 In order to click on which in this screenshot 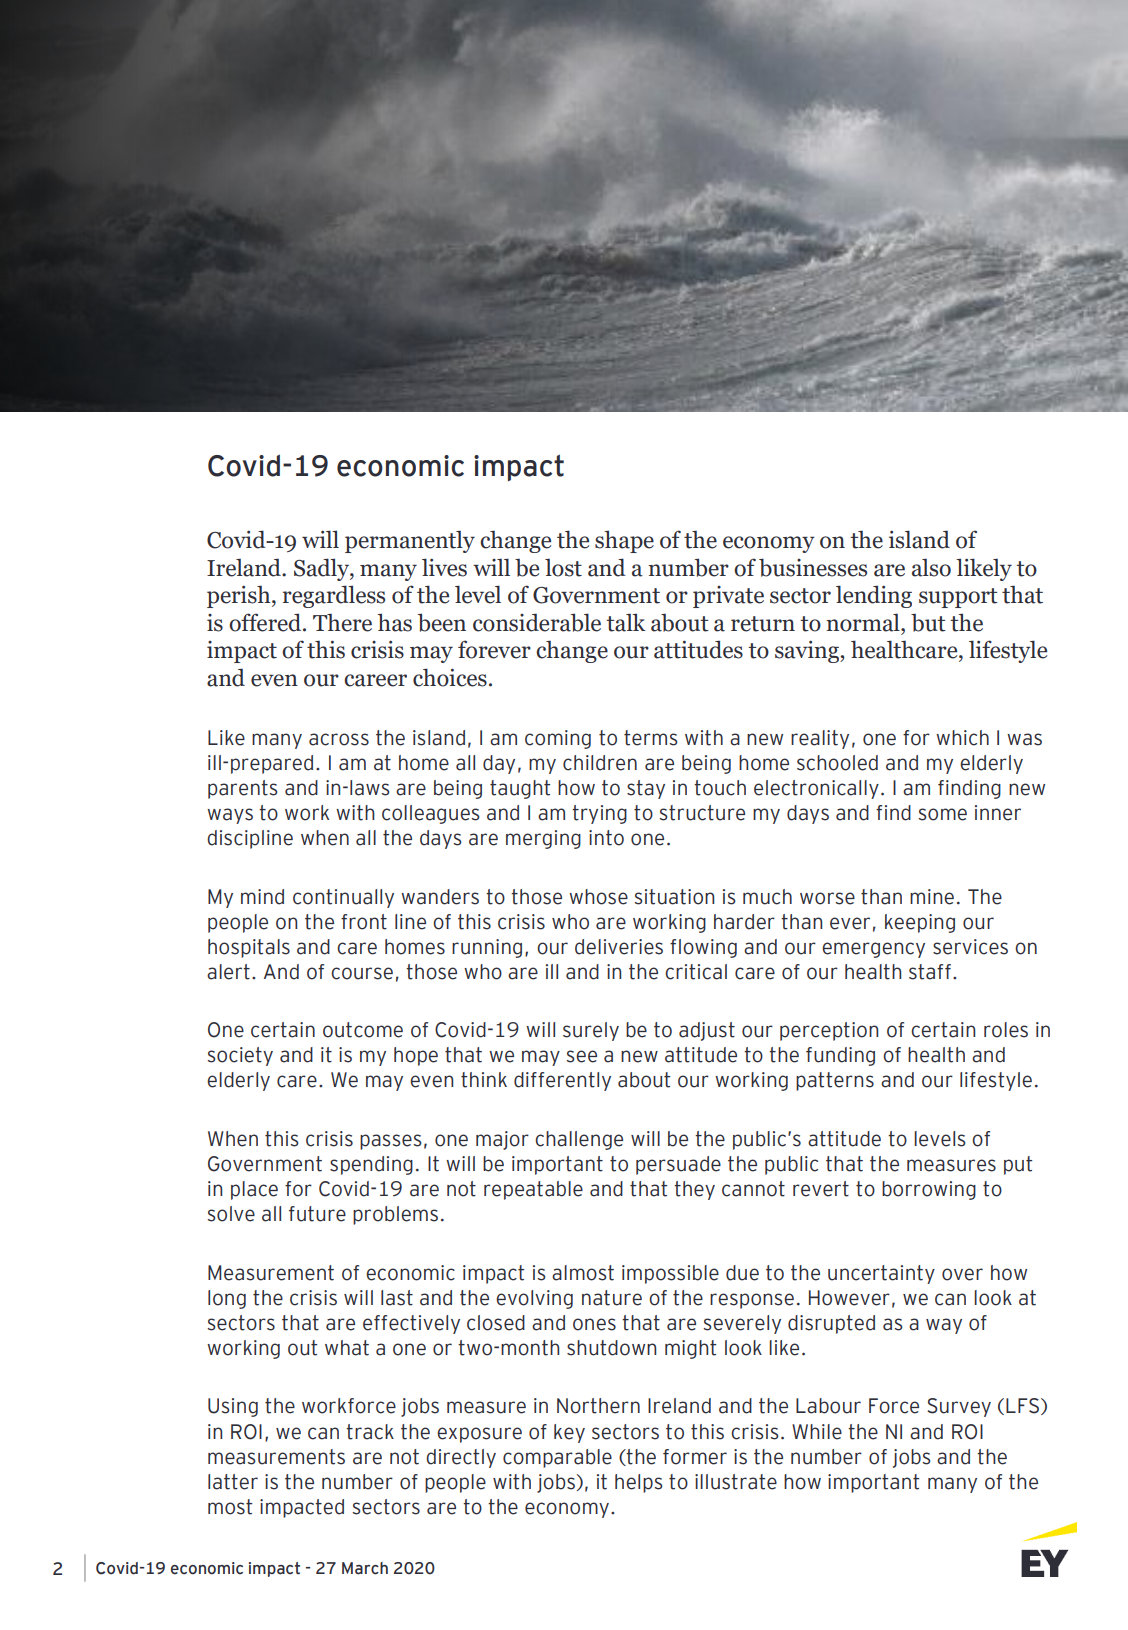, I will do `click(962, 738)`.
